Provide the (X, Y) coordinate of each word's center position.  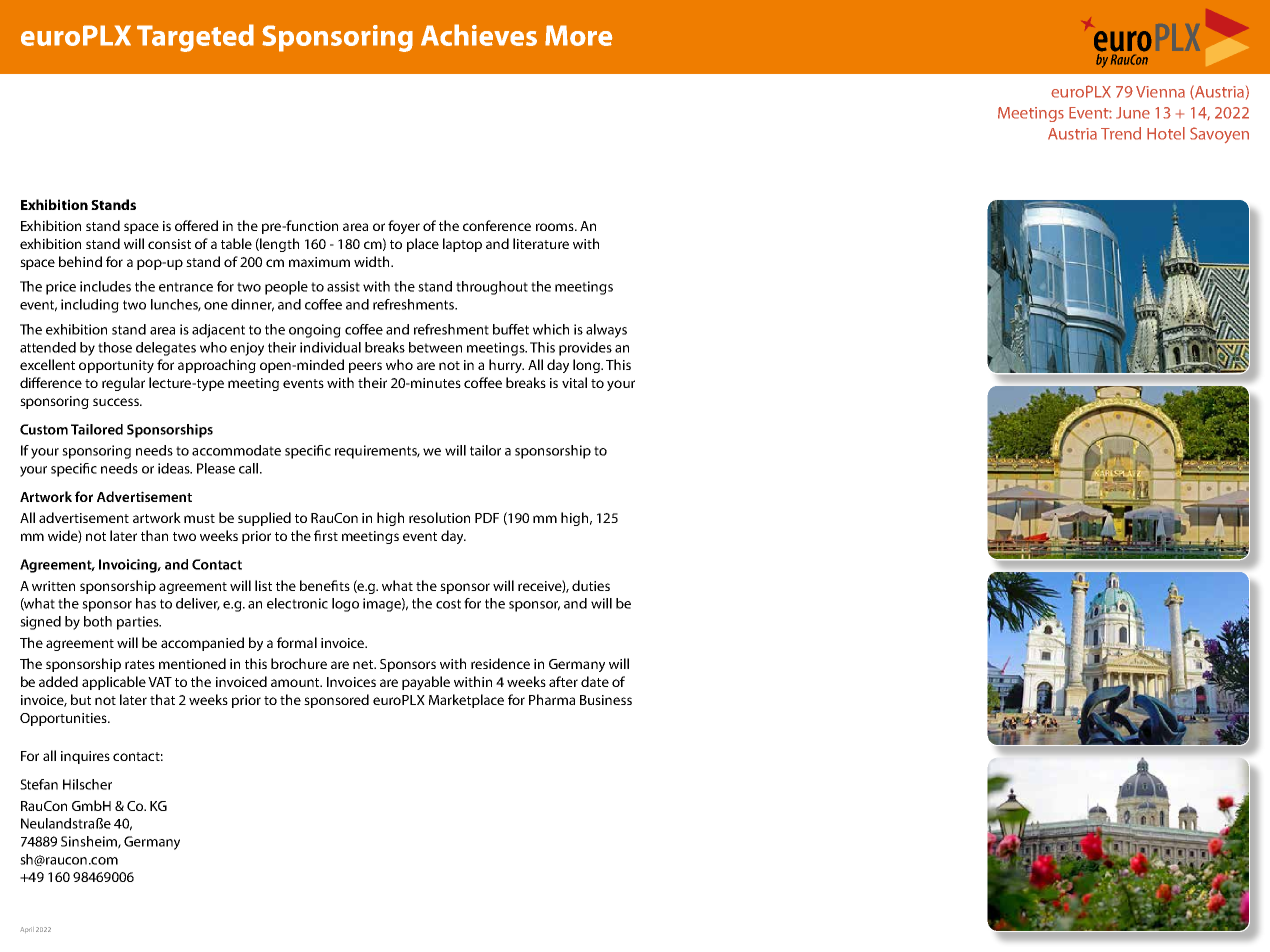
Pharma (552, 699)
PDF (487, 518)
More (578, 35)
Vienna (1160, 92)
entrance (186, 287)
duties (591, 585)
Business (606, 700)
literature (541, 243)
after (563, 681)
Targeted (195, 38)
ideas (175, 468)
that (162, 699)
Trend (1121, 133)
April (27, 930)
